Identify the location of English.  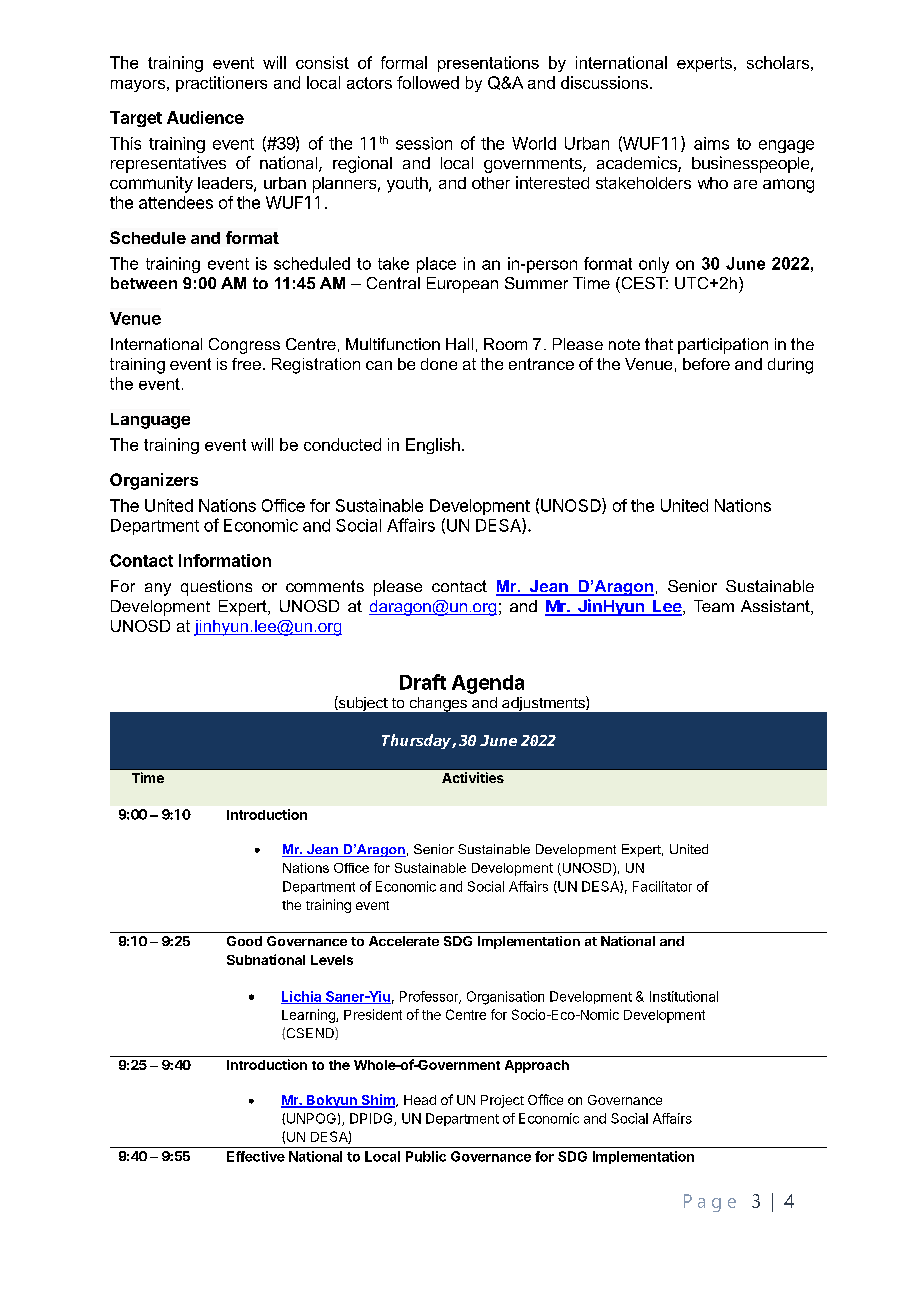
(433, 446).
